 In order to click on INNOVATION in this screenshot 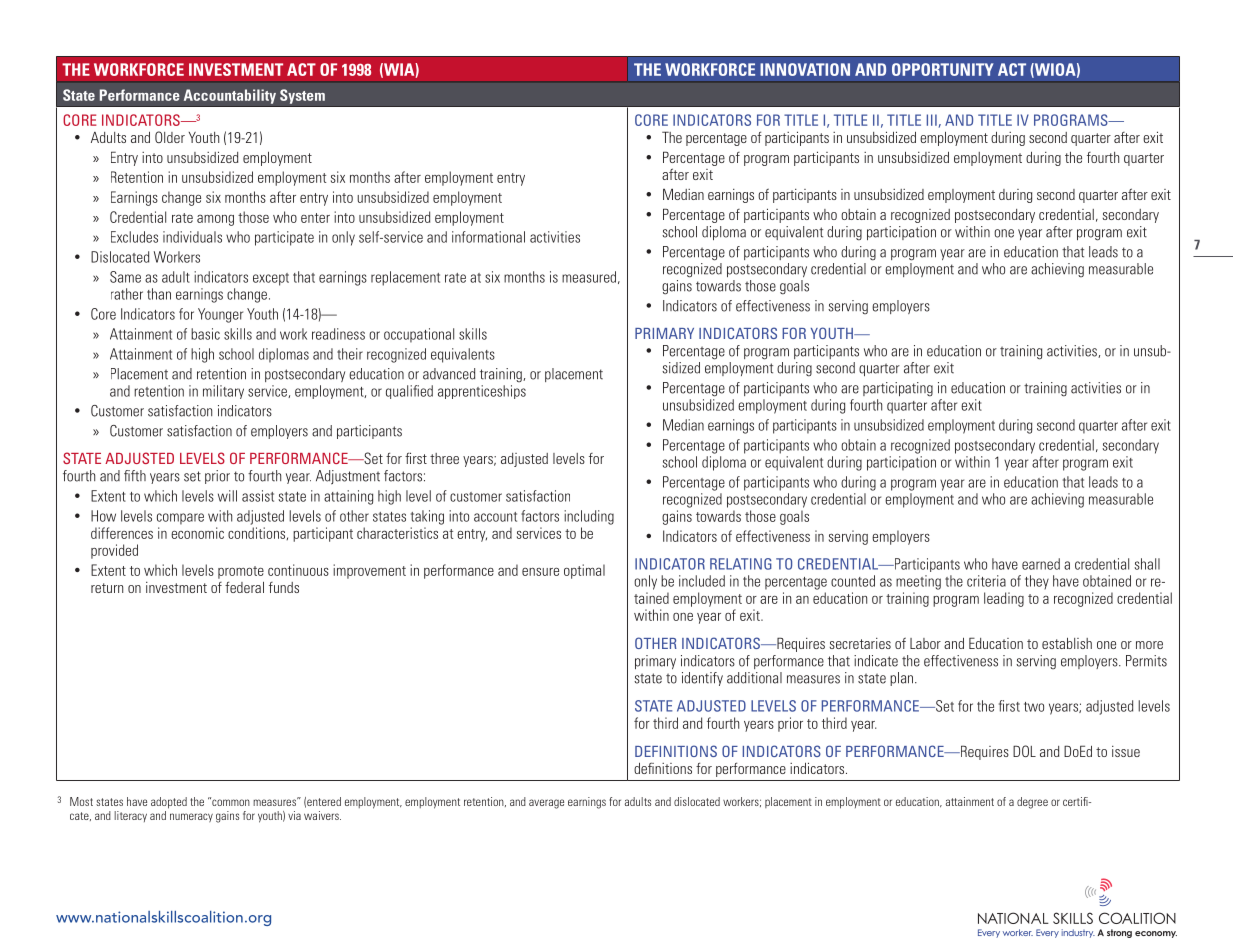, I will do `click(805, 69)`.
